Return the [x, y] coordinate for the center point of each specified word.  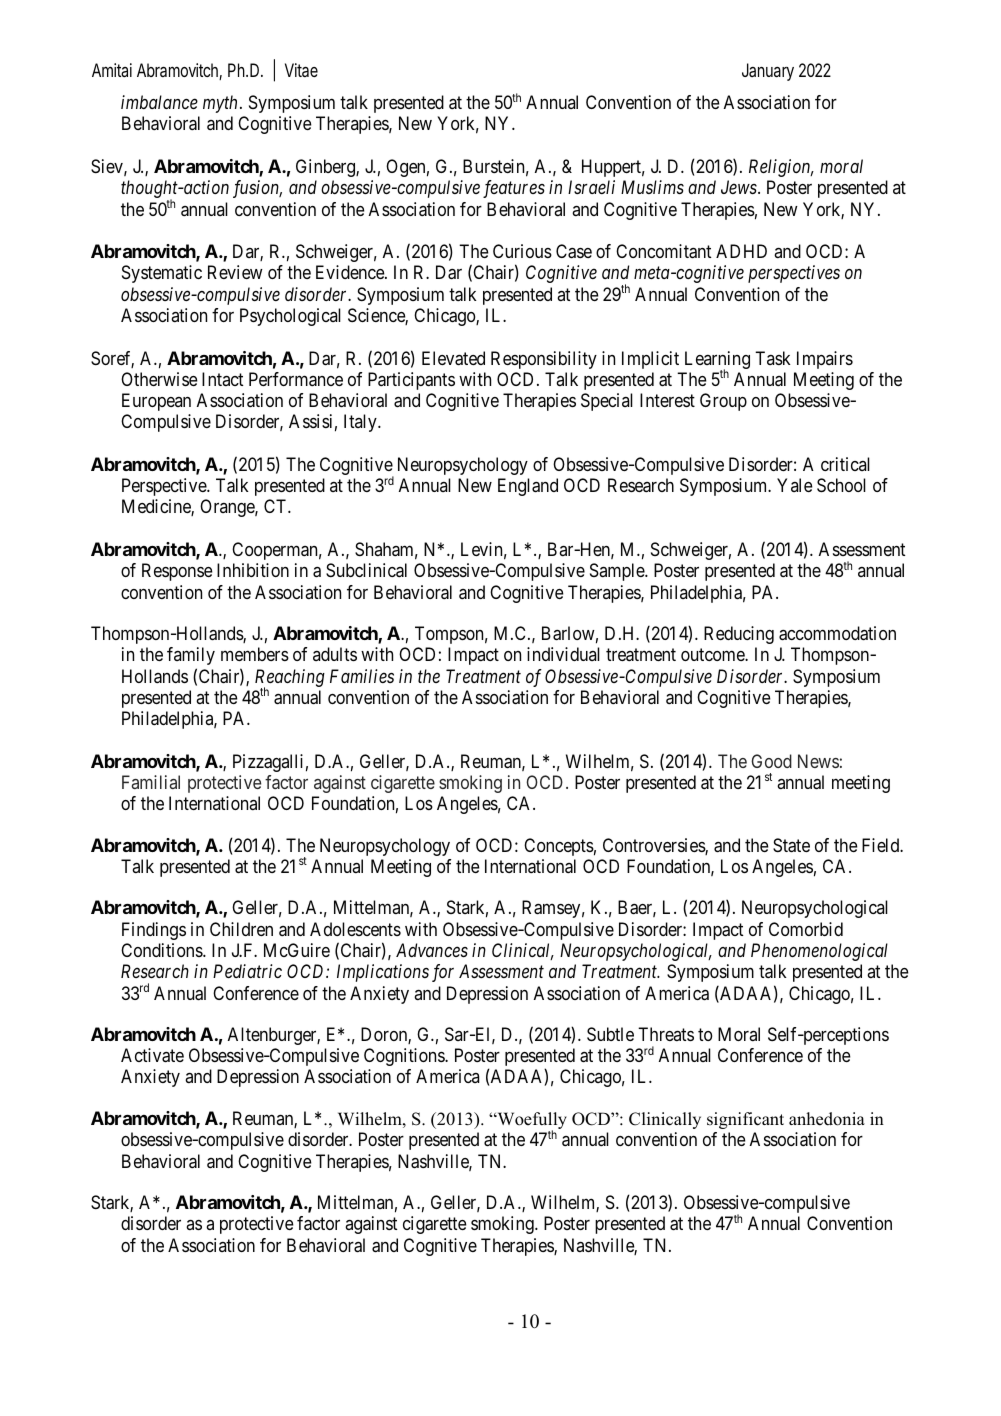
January [768, 72]
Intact [222, 379]
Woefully [531, 1122]
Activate [152, 1055]
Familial [151, 782]
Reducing [739, 635]
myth [220, 104]
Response [177, 572]
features [514, 189]
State [791, 845]
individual [563, 654]
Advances [432, 950]
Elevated [453, 358]
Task [773, 358]
